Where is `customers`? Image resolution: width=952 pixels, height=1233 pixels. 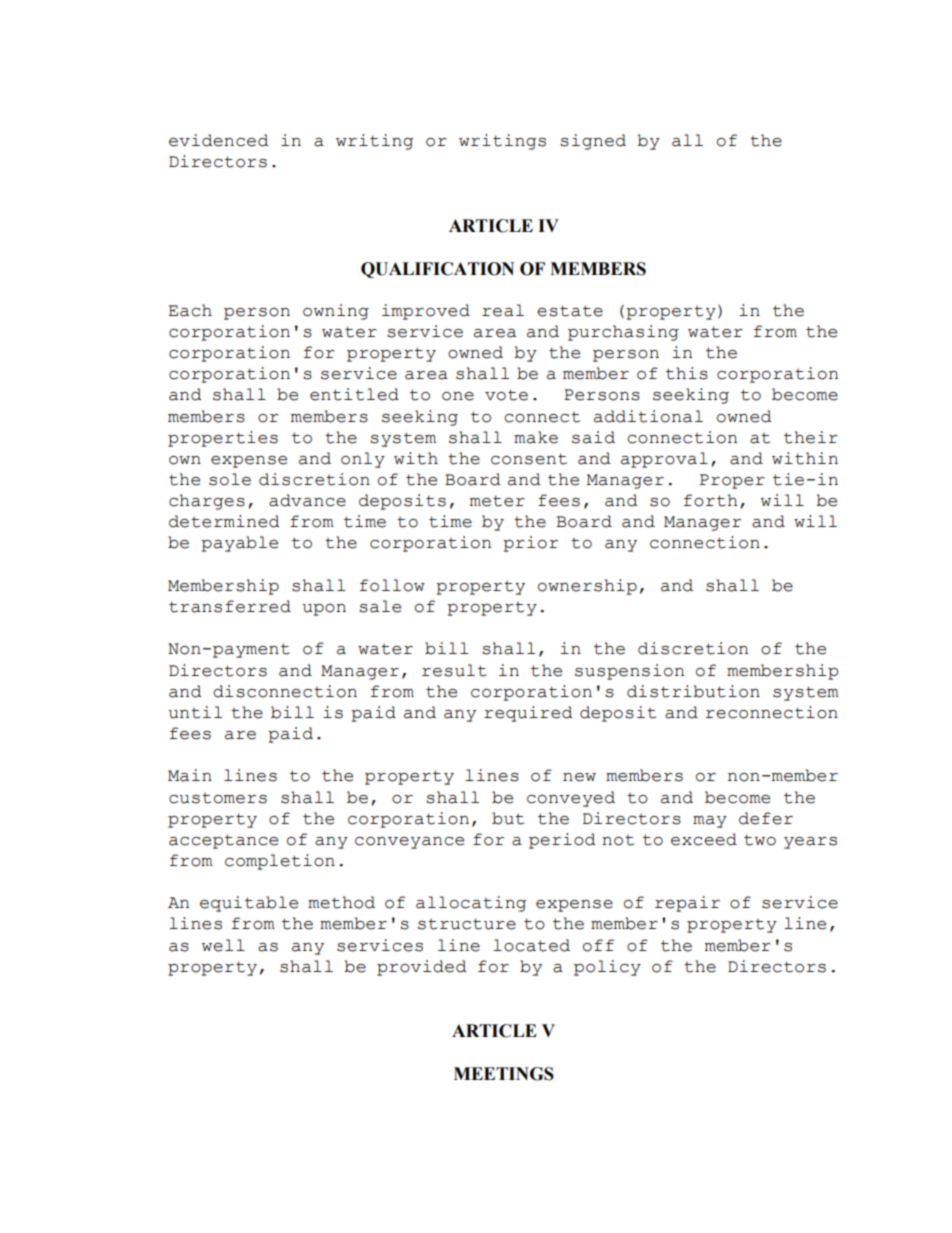 customers is located at coordinates (218, 798).
